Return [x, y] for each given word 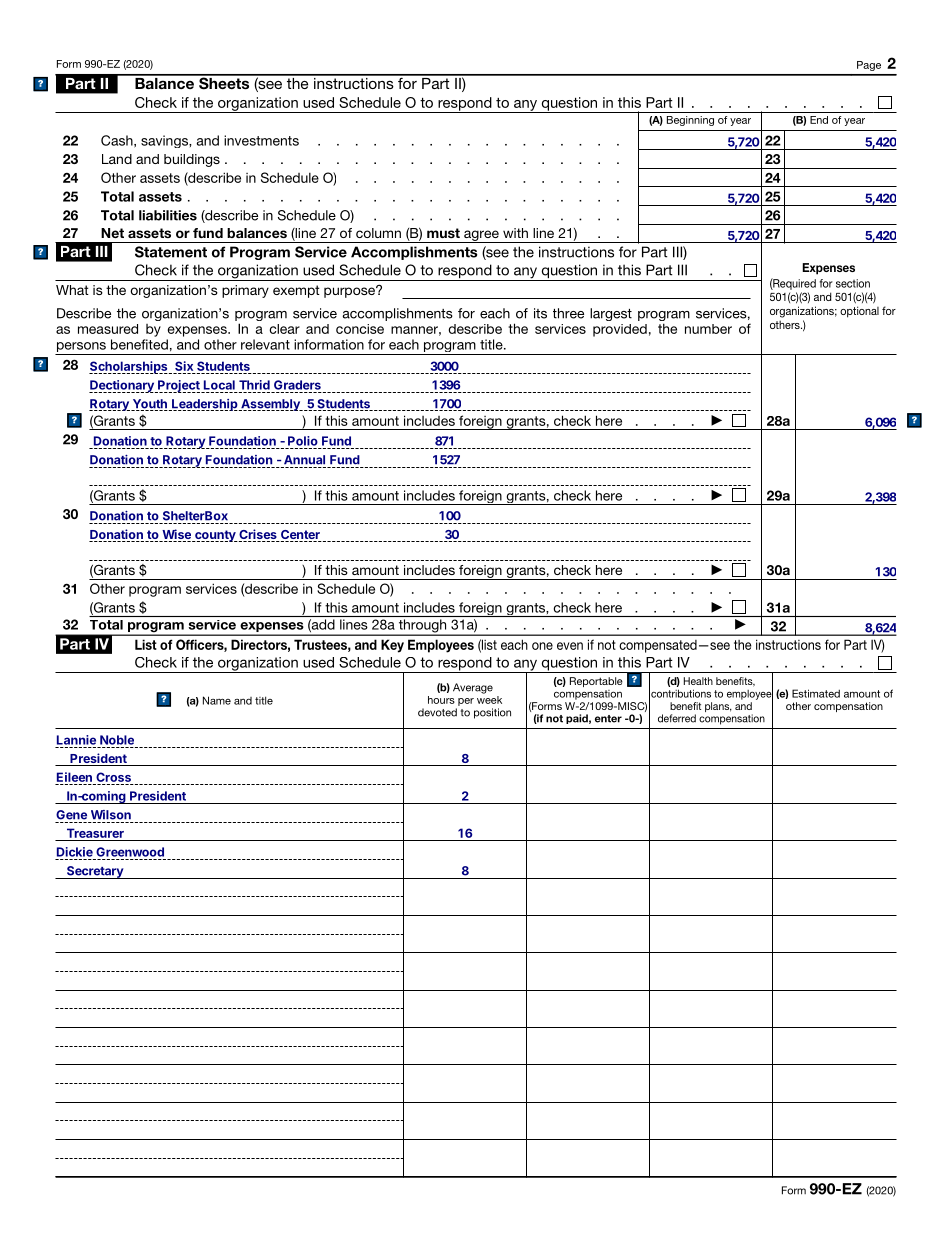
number [708, 329]
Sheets [224, 82]
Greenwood [130, 852]
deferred [677, 718]
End [819, 120]
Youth [149, 405]
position [492, 713]
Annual [304, 460]
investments [261, 140]
